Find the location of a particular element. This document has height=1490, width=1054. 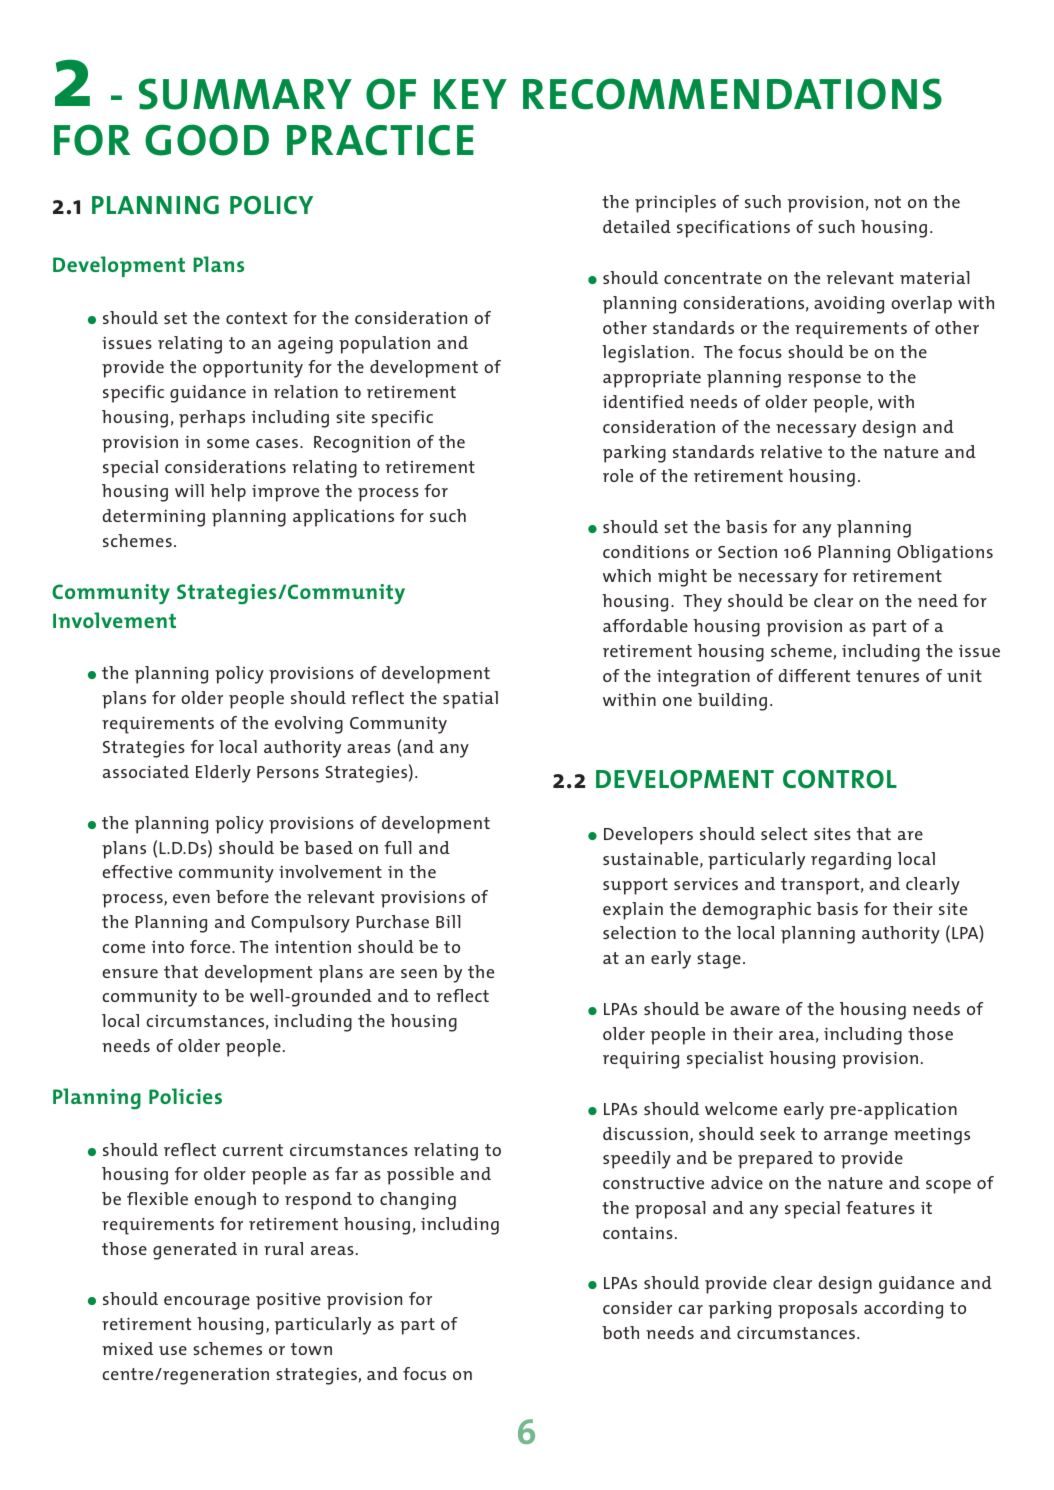

before is located at coordinates (242, 896).
